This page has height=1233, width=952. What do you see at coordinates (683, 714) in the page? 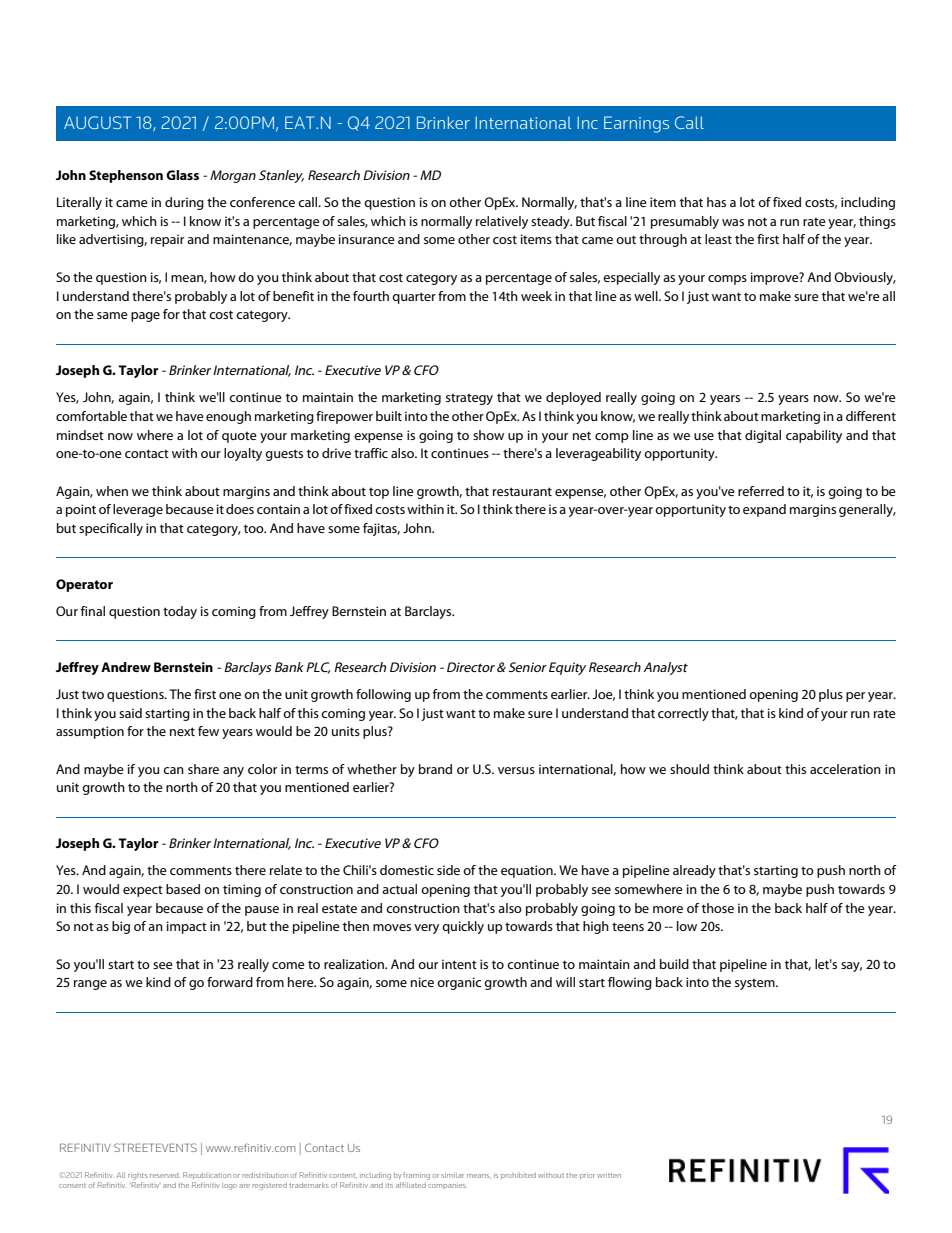
I see `correctly` at bounding box center [683, 714].
